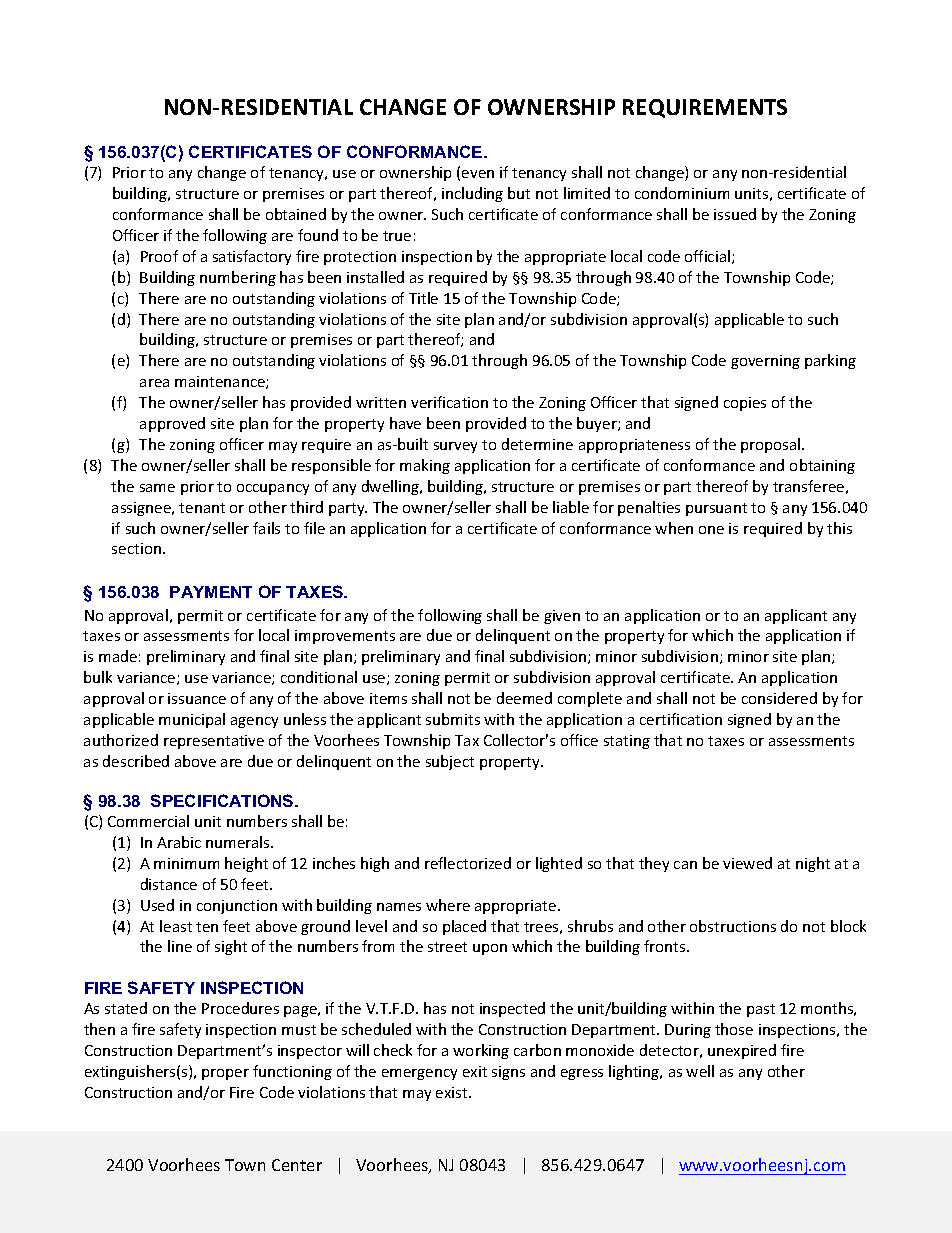  Describe the element at coordinates (472, 194) in the screenshot. I see `including` at that location.
